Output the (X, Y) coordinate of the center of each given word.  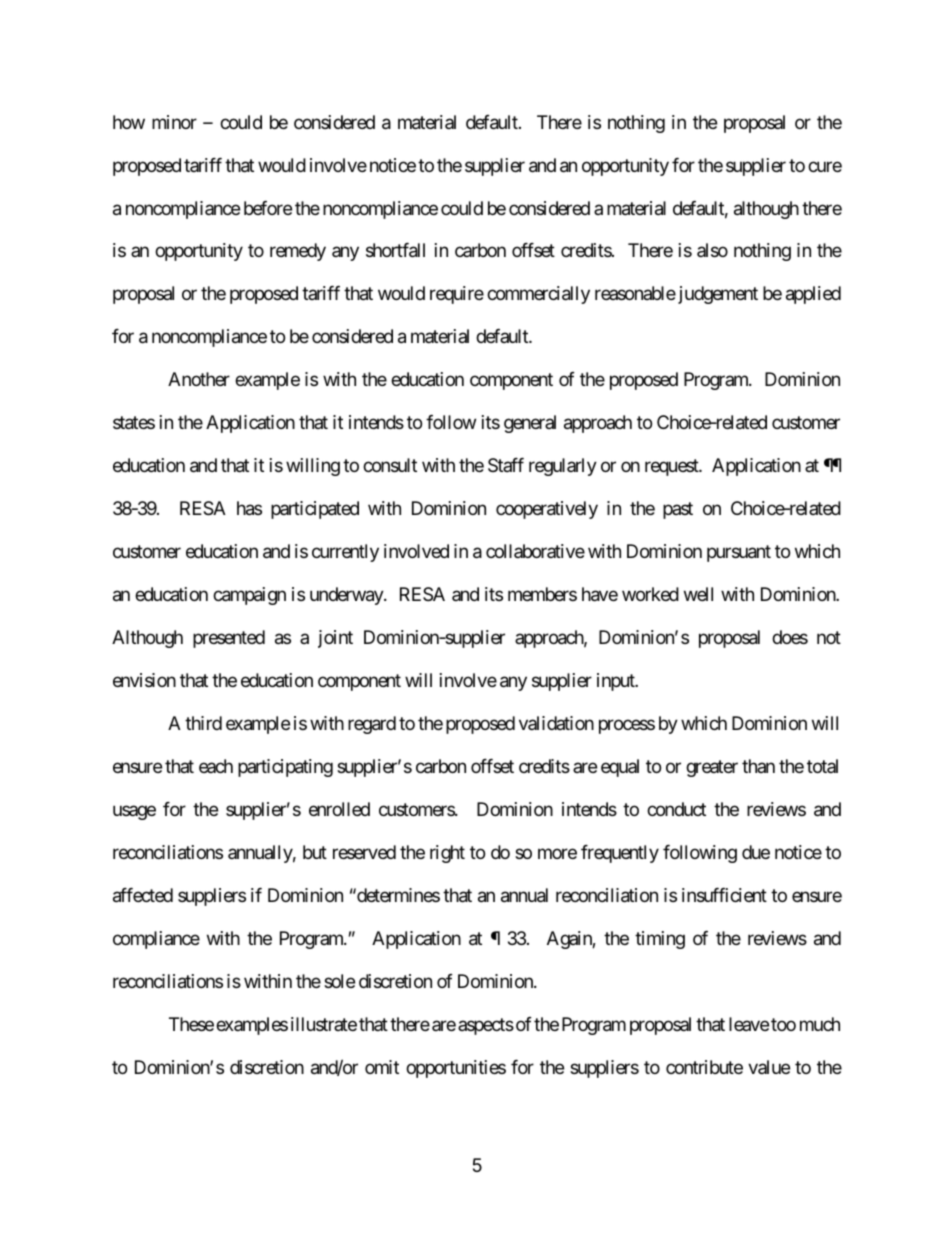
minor (174, 122)
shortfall (395, 250)
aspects (486, 1026)
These (191, 1024)
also (712, 250)
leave (749, 1024)
